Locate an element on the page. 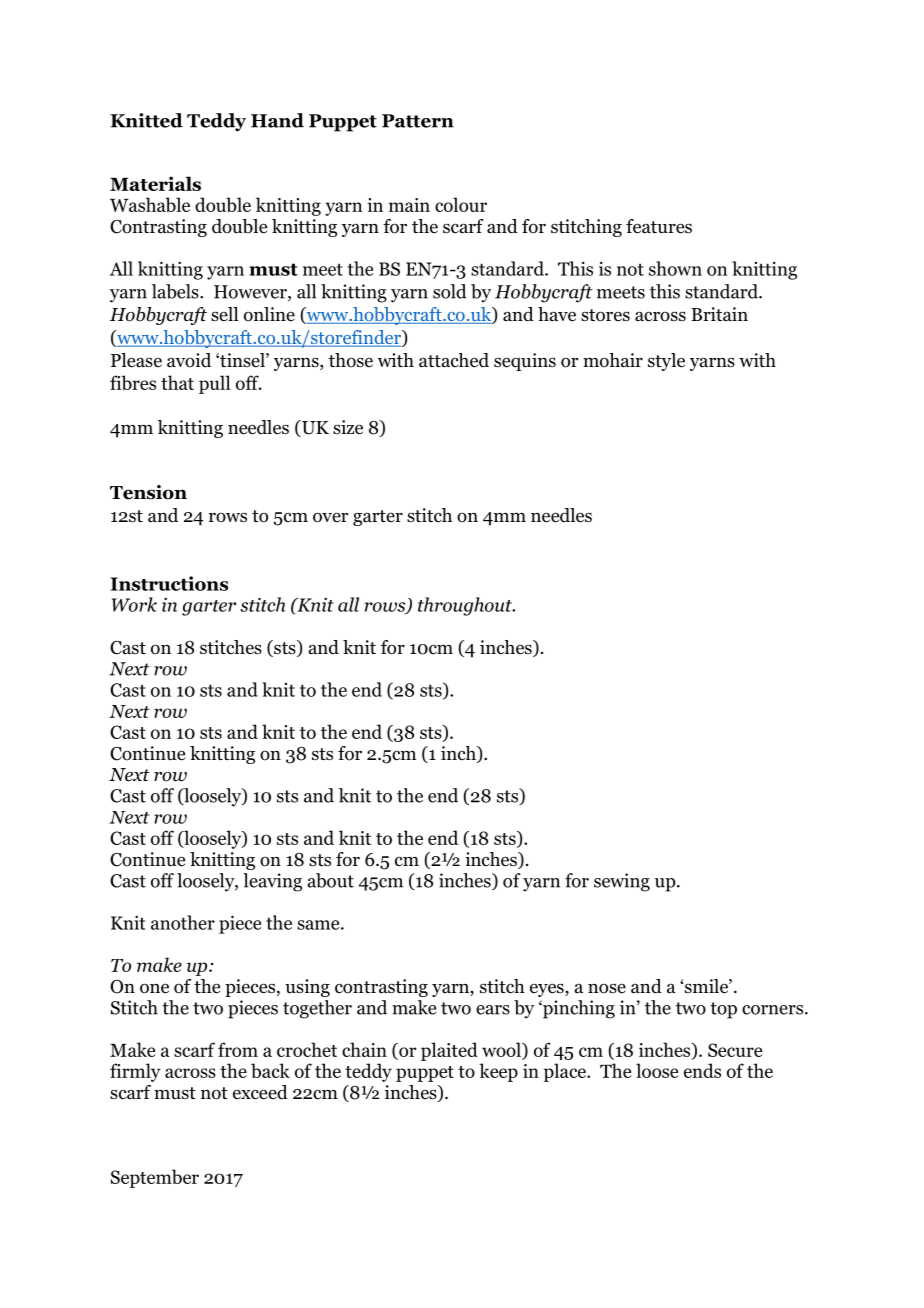 Image resolution: width=924 pixels, height=1308 pixels. Pattern is located at coordinates (418, 121).
